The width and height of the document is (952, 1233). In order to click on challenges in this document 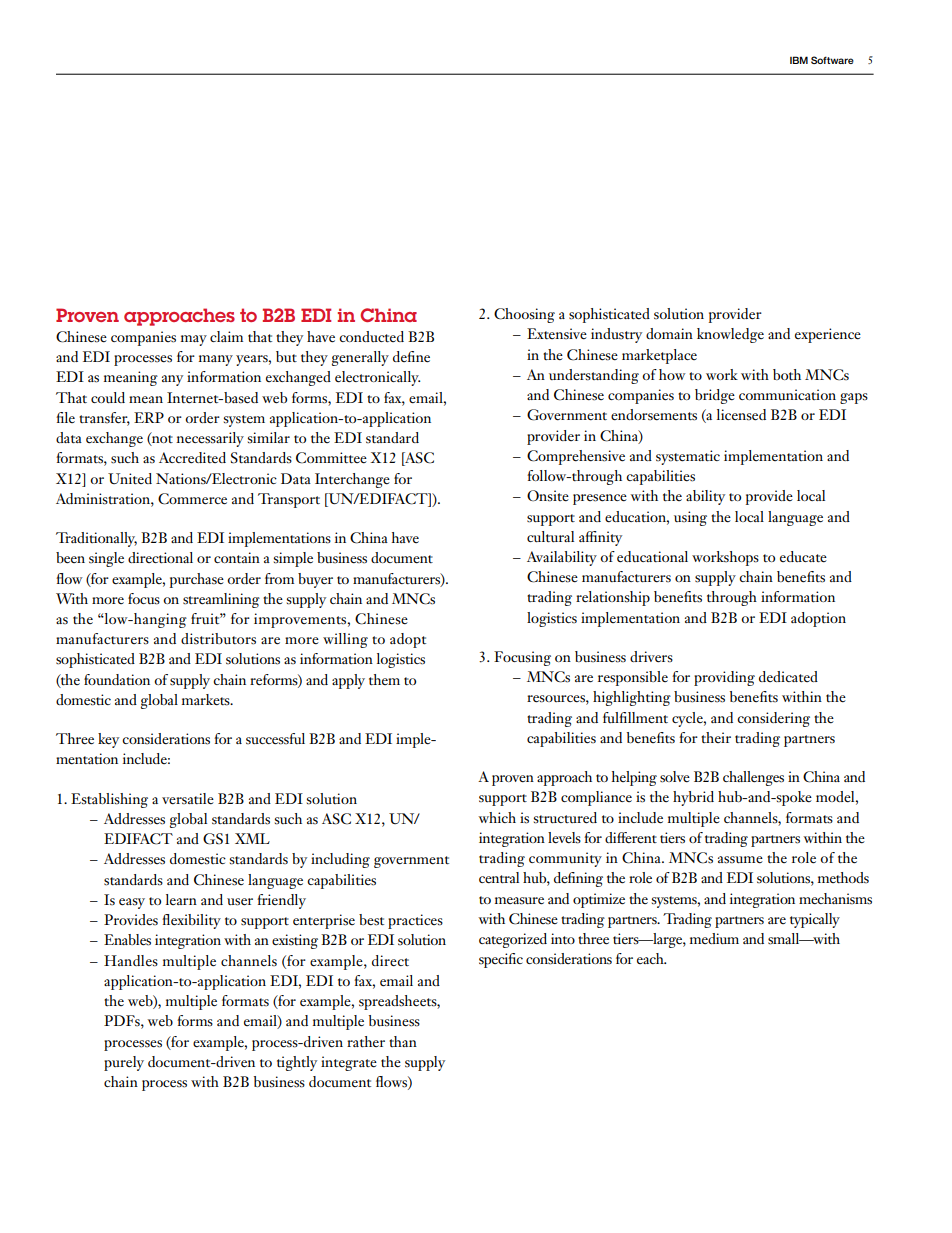, I will do `click(753, 778)`.
